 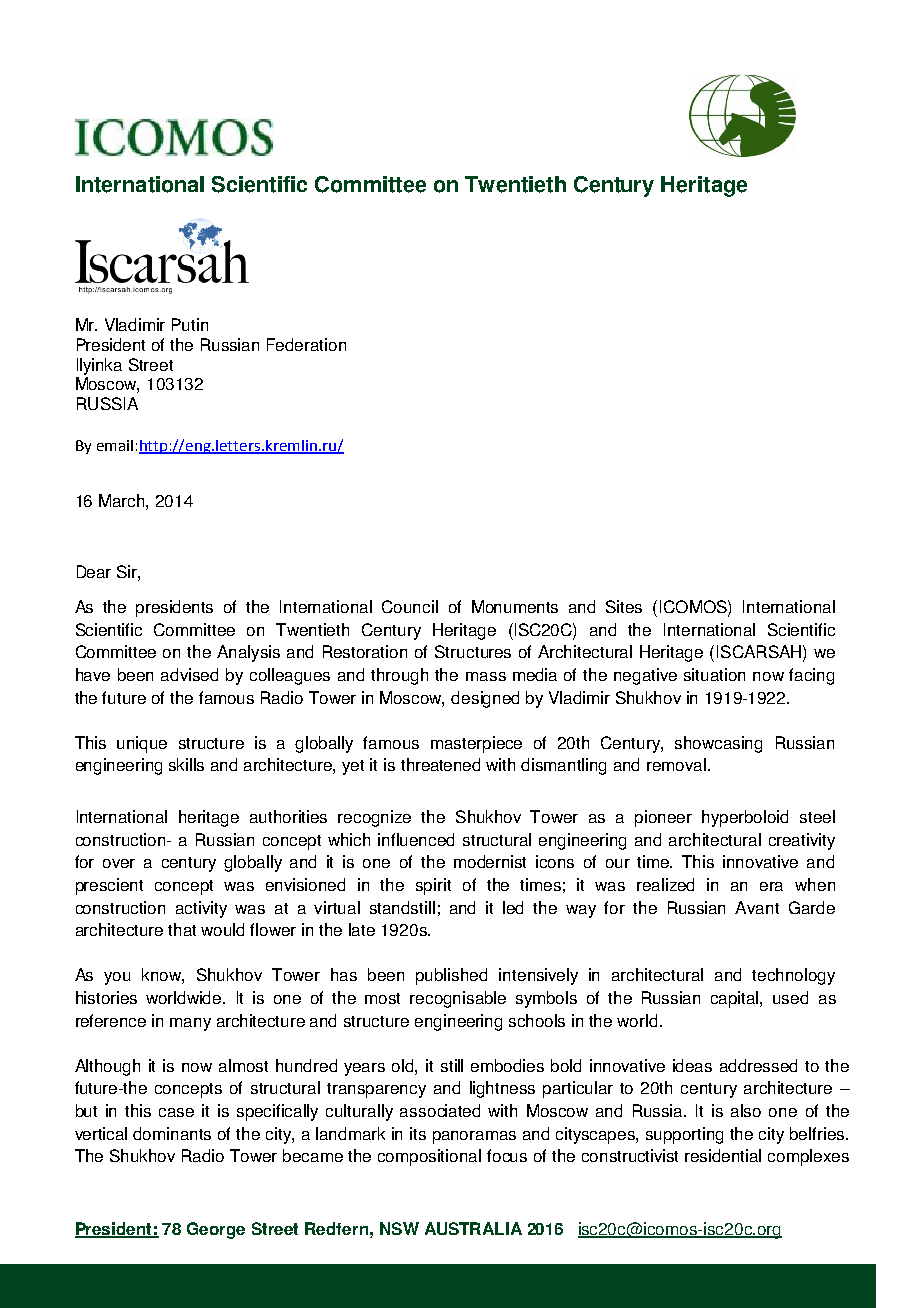 I want to click on threatened, so click(x=440, y=764).
